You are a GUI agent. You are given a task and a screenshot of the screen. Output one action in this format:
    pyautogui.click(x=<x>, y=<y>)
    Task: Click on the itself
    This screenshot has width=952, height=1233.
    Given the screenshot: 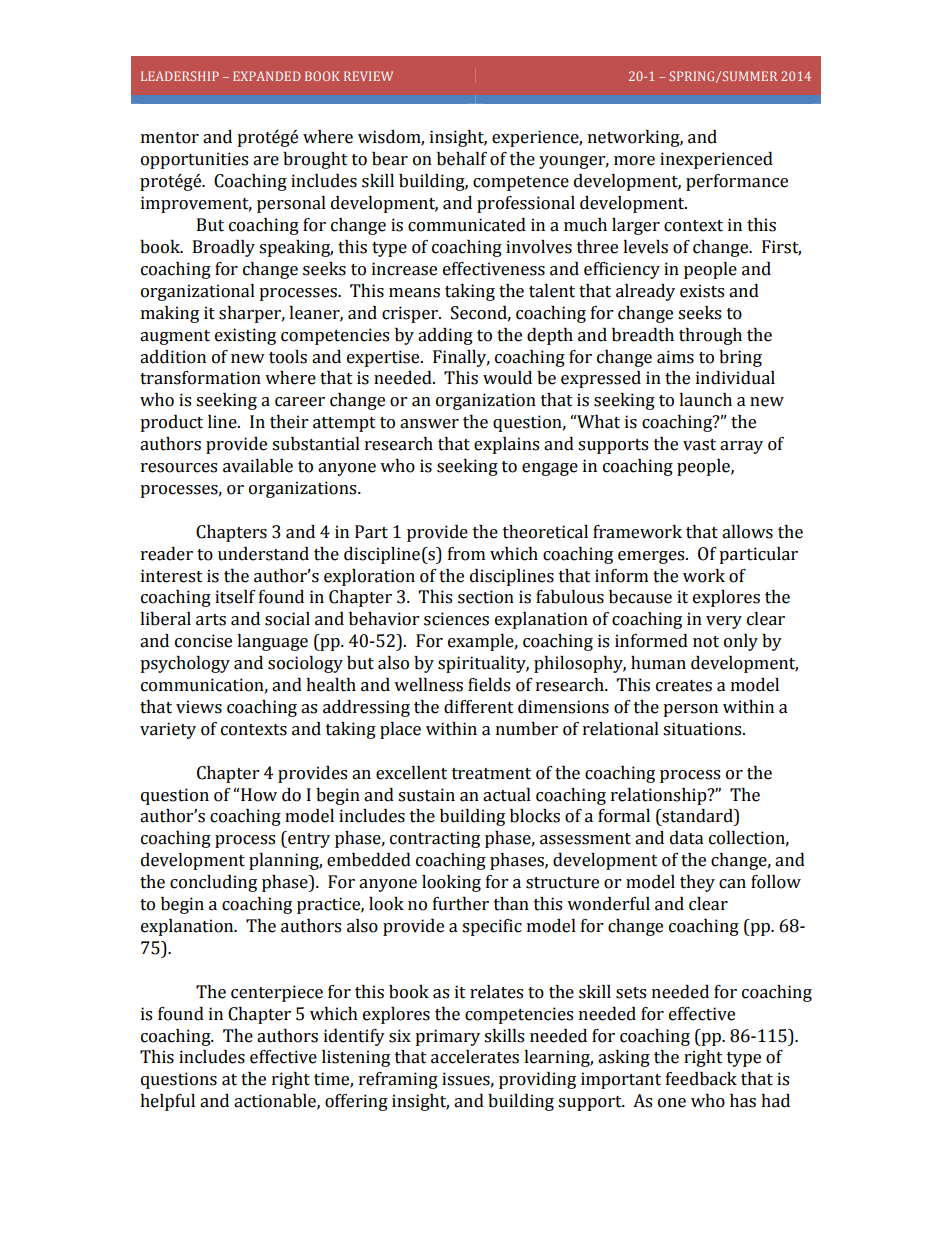 What is the action you would take?
    pyautogui.click(x=235, y=597)
